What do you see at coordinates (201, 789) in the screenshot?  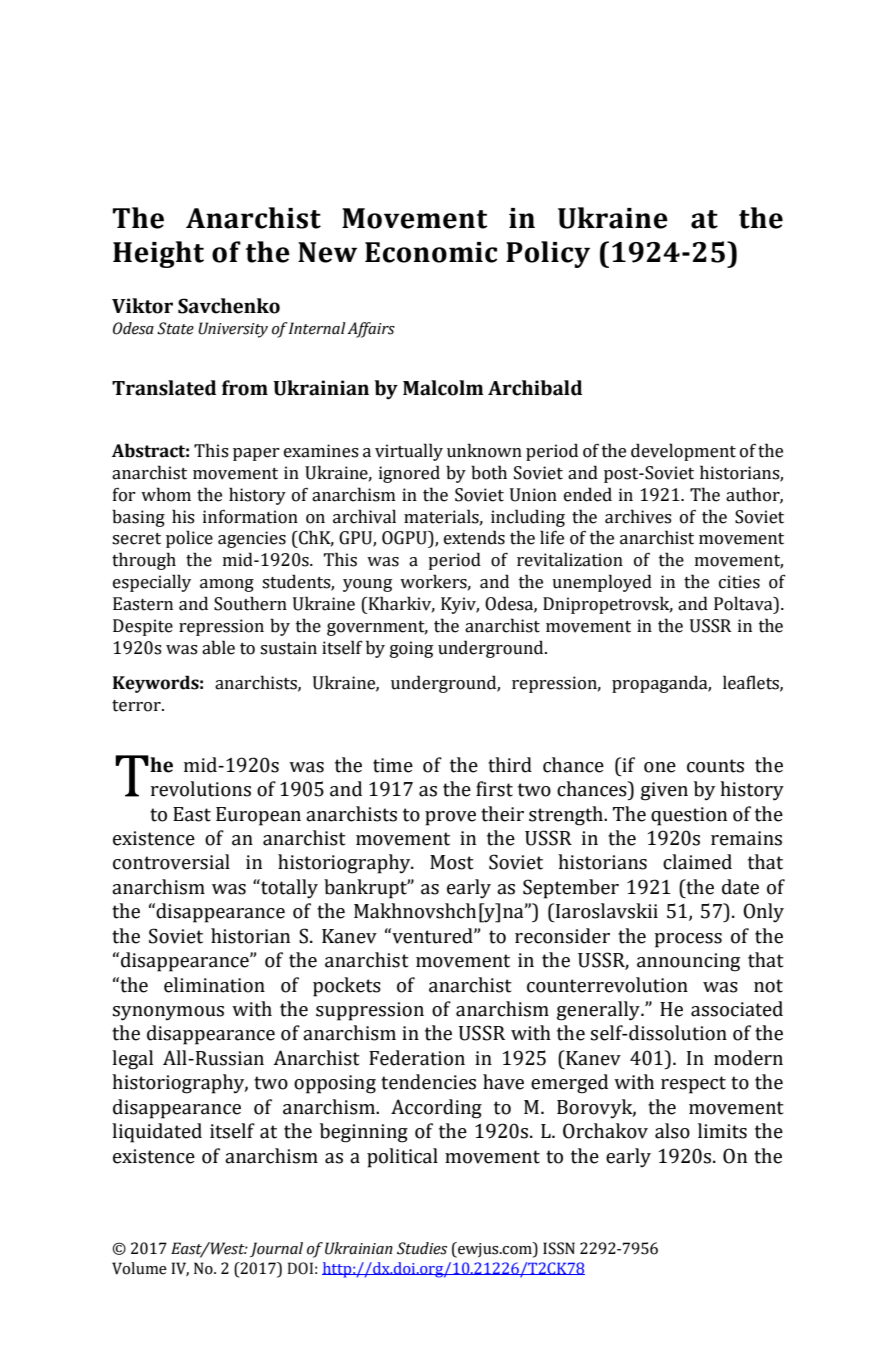 I see `revolutions` at bounding box center [201, 789].
